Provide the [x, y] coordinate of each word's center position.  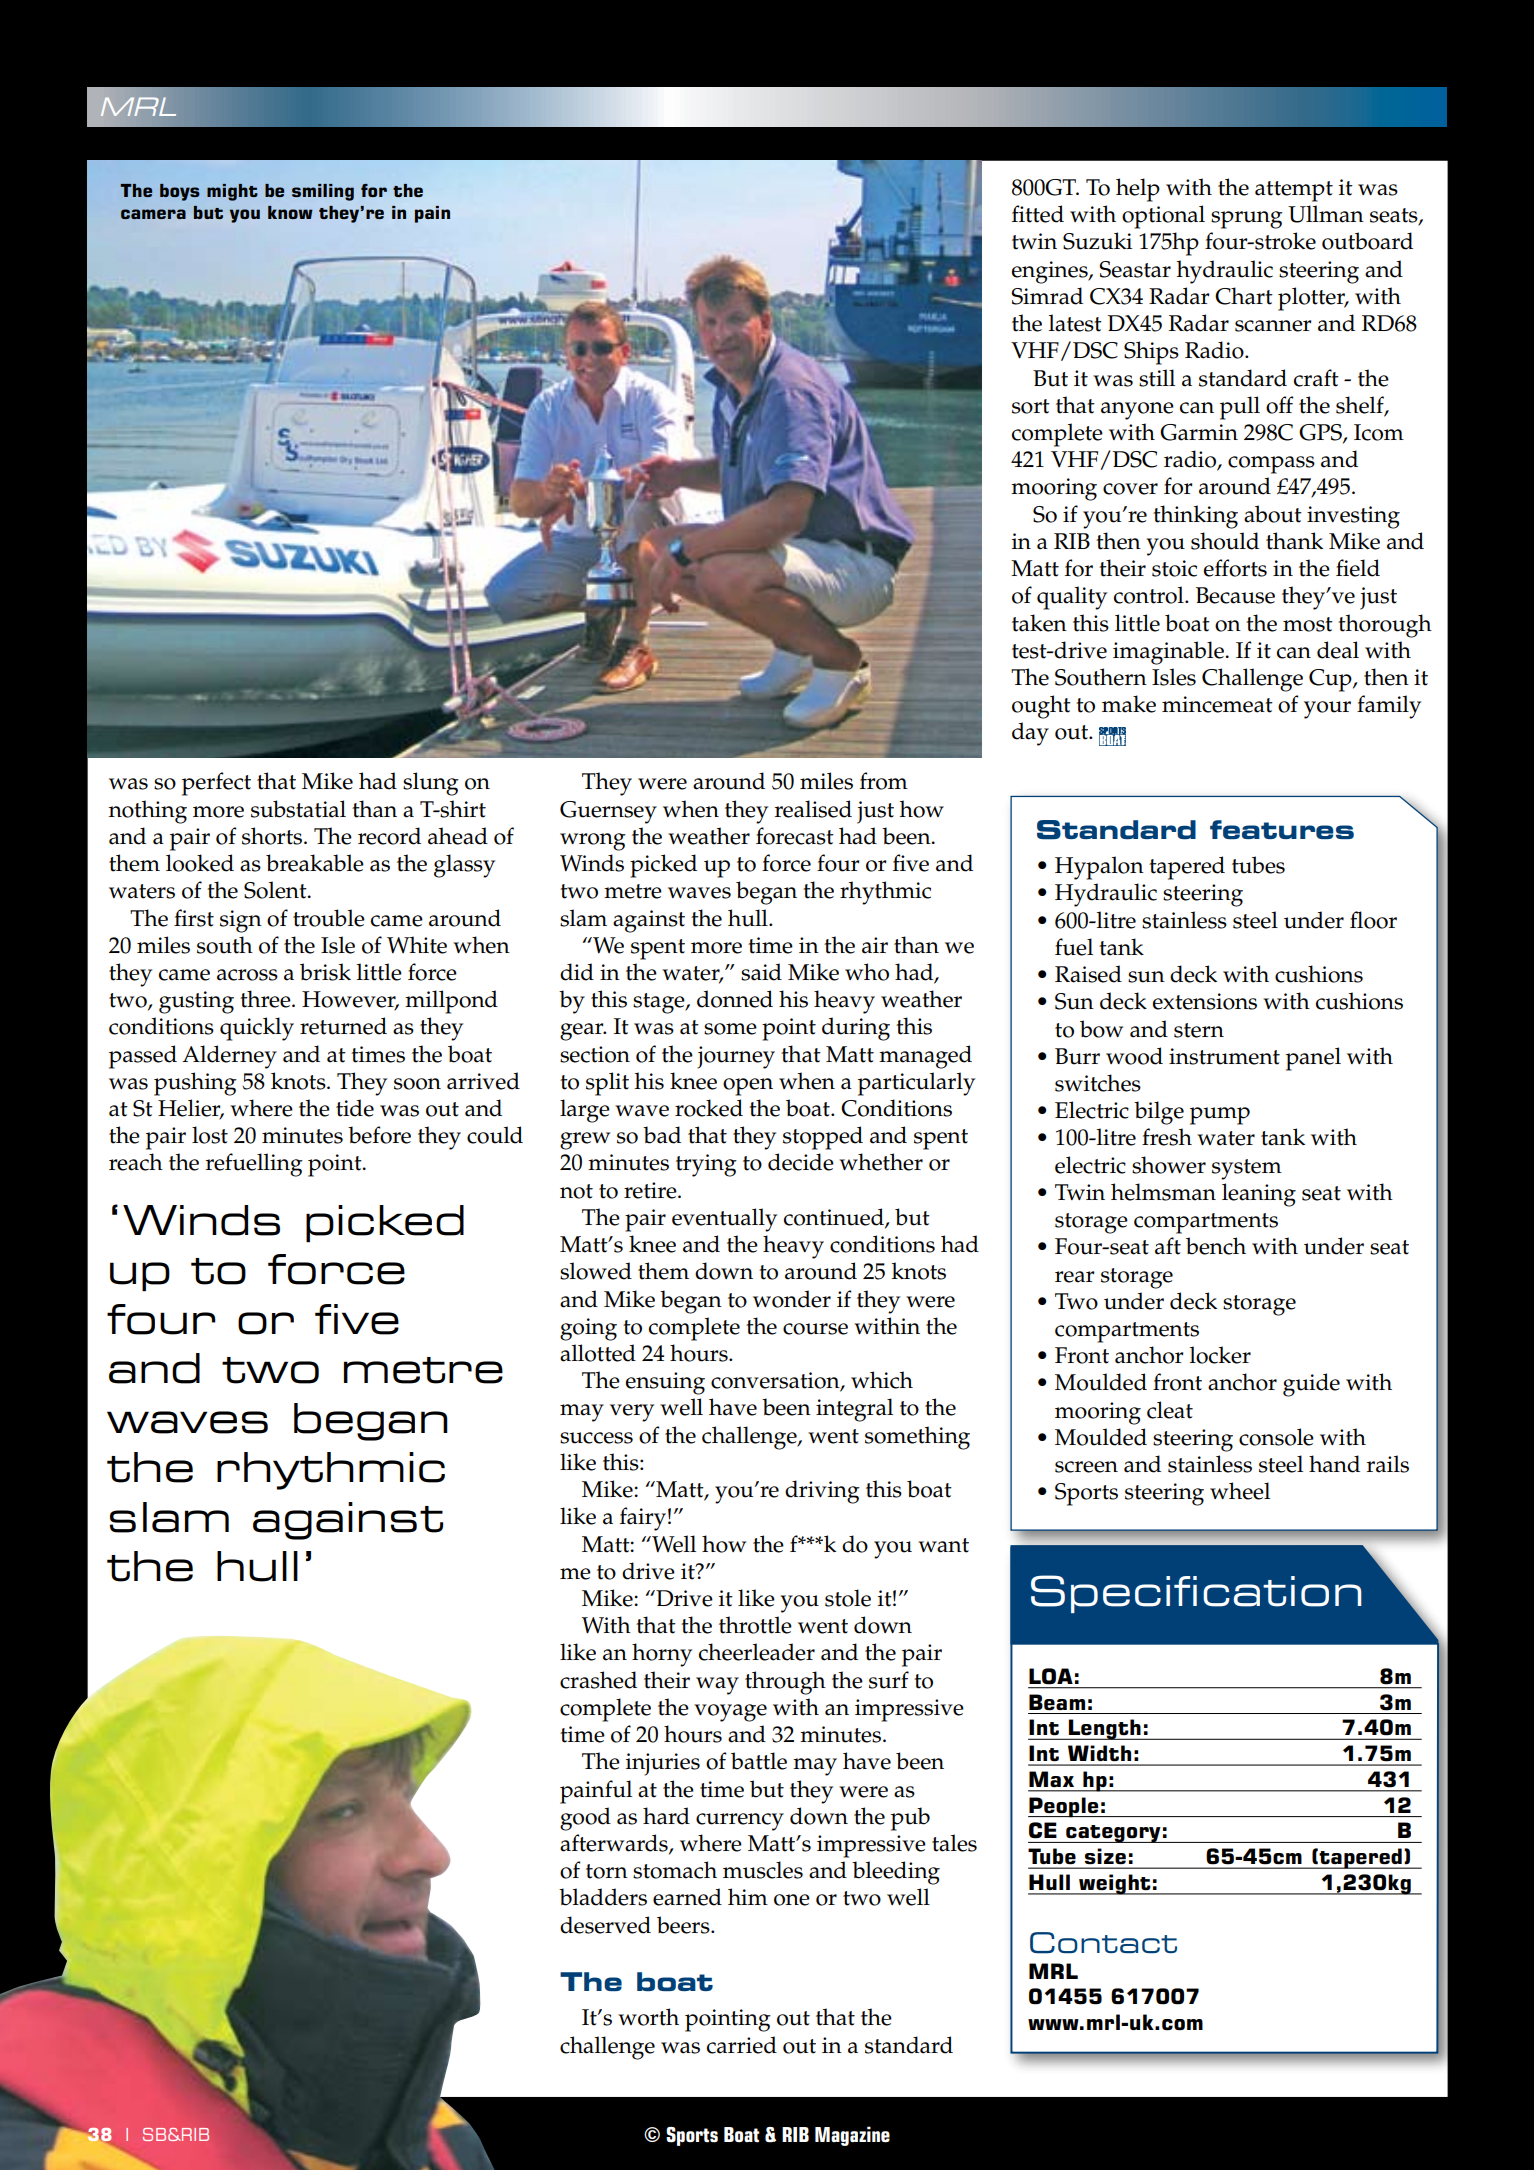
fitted [1038, 214]
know [290, 212]
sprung [1247, 220]
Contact [1103, 1943]
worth [648, 2017]
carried [742, 2045]
